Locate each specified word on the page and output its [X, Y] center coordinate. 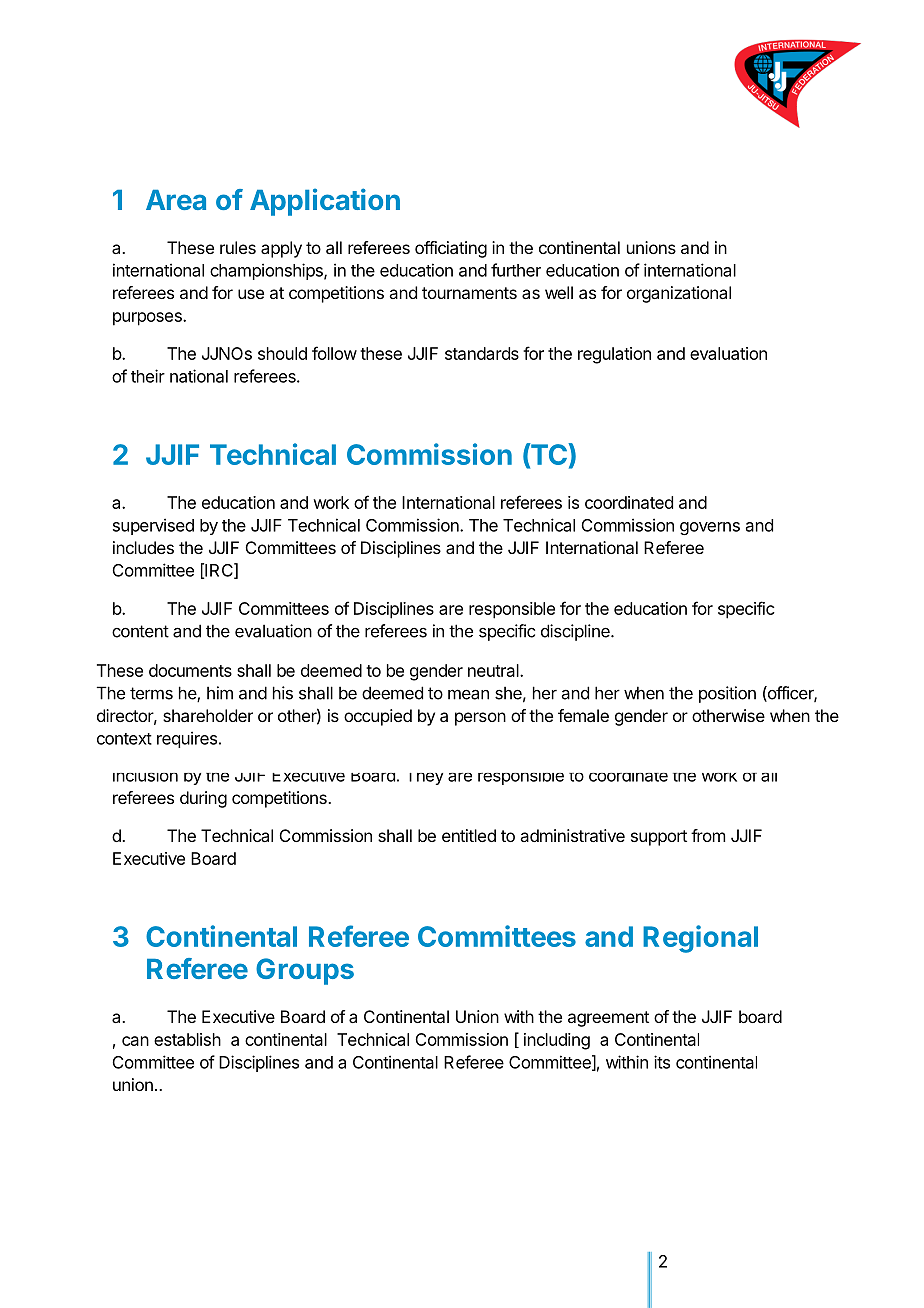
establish [187, 1039]
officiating [451, 249]
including [557, 1041]
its [662, 1062]
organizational [679, 294]
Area [176, 200]
